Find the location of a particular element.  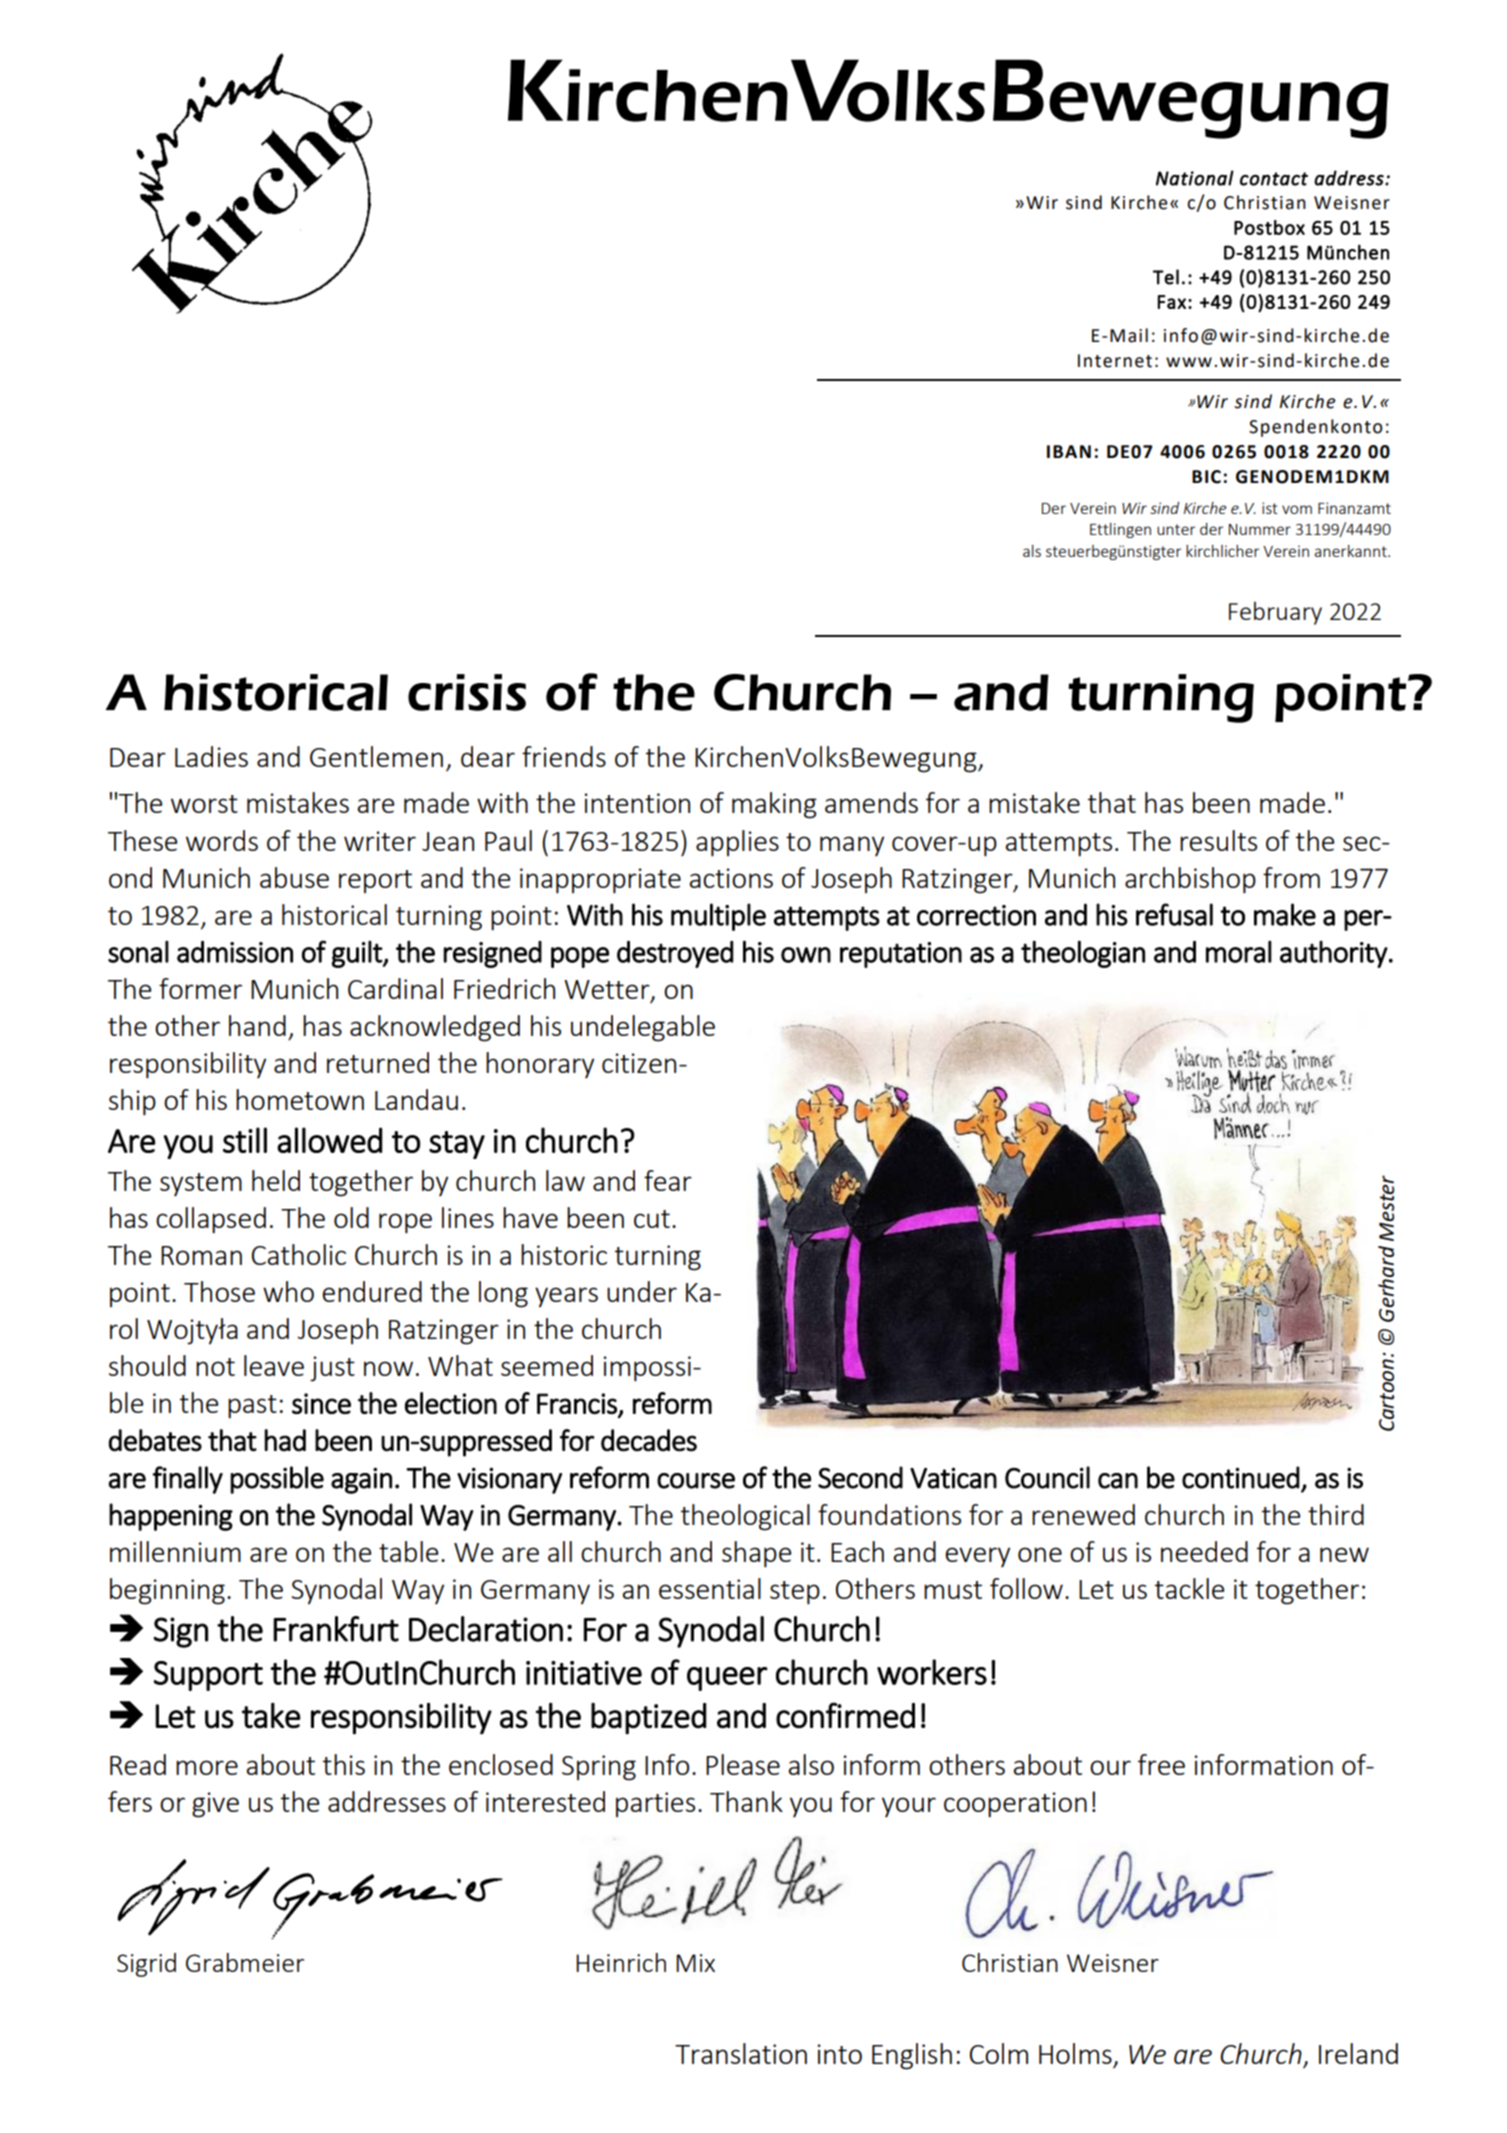

give is located at coordinates (215, 1805).
